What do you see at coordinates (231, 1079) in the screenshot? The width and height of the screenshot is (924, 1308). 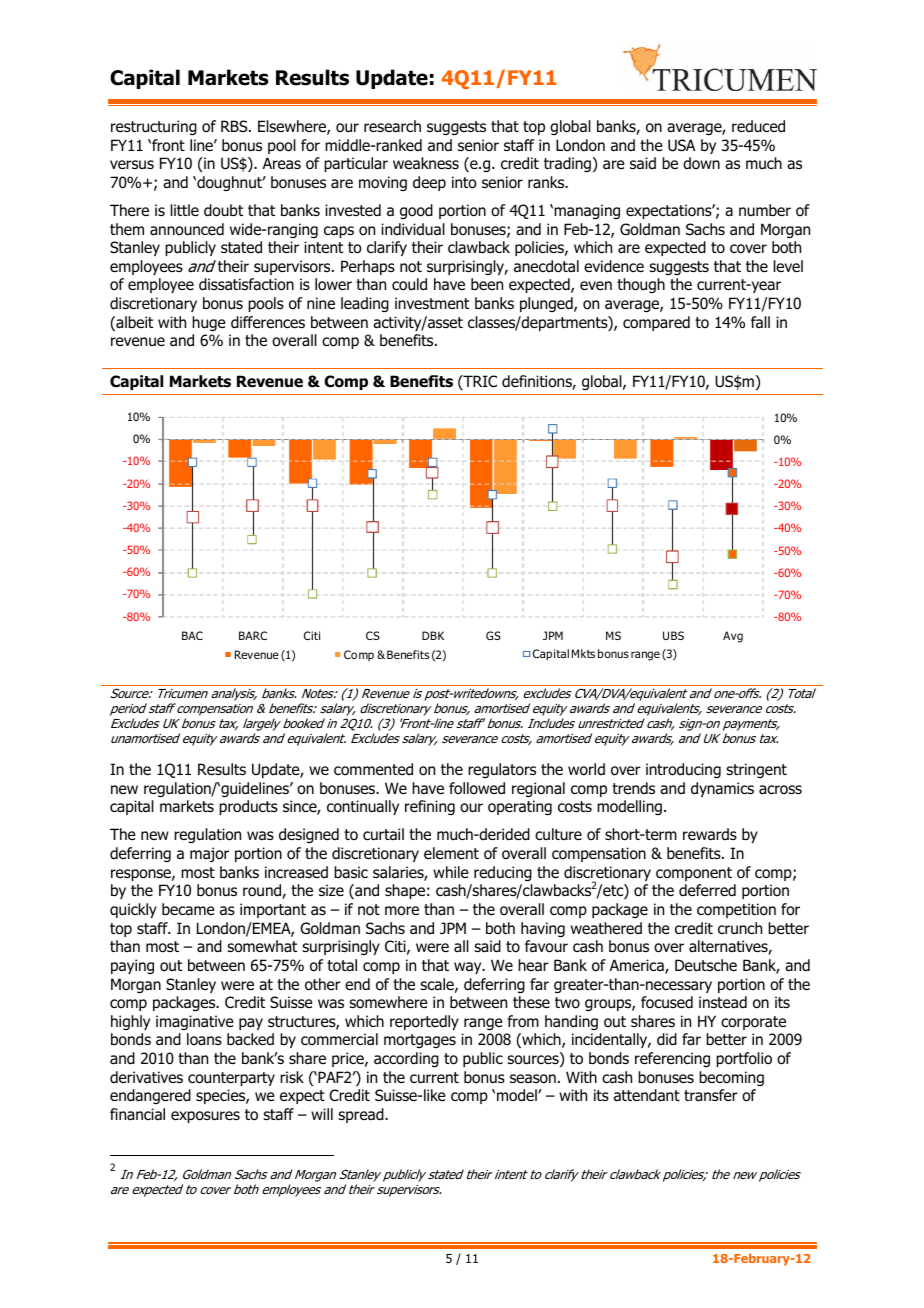 I see `counterparty` at bounding box center [231, 1079].
